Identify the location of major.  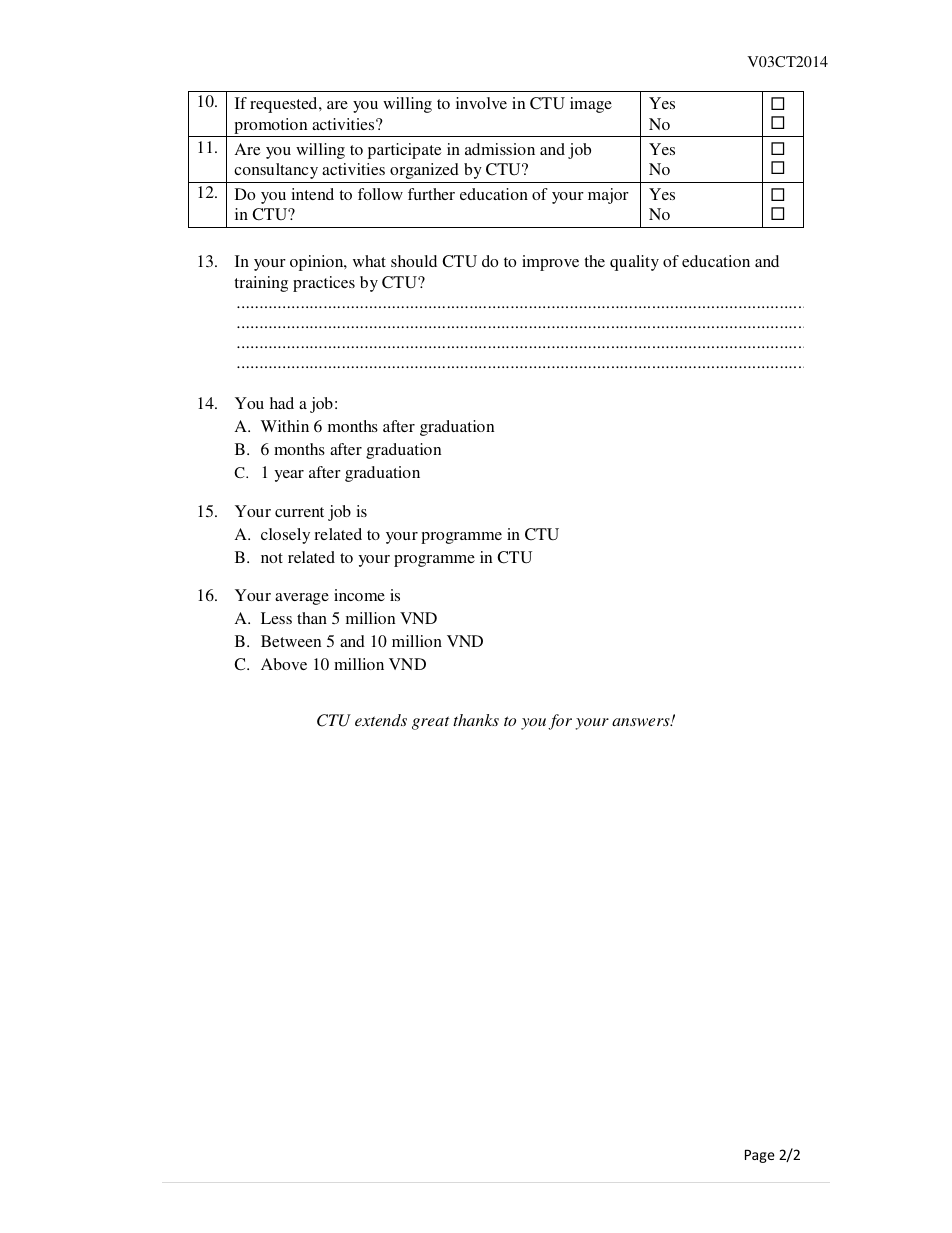
(608, 196).
